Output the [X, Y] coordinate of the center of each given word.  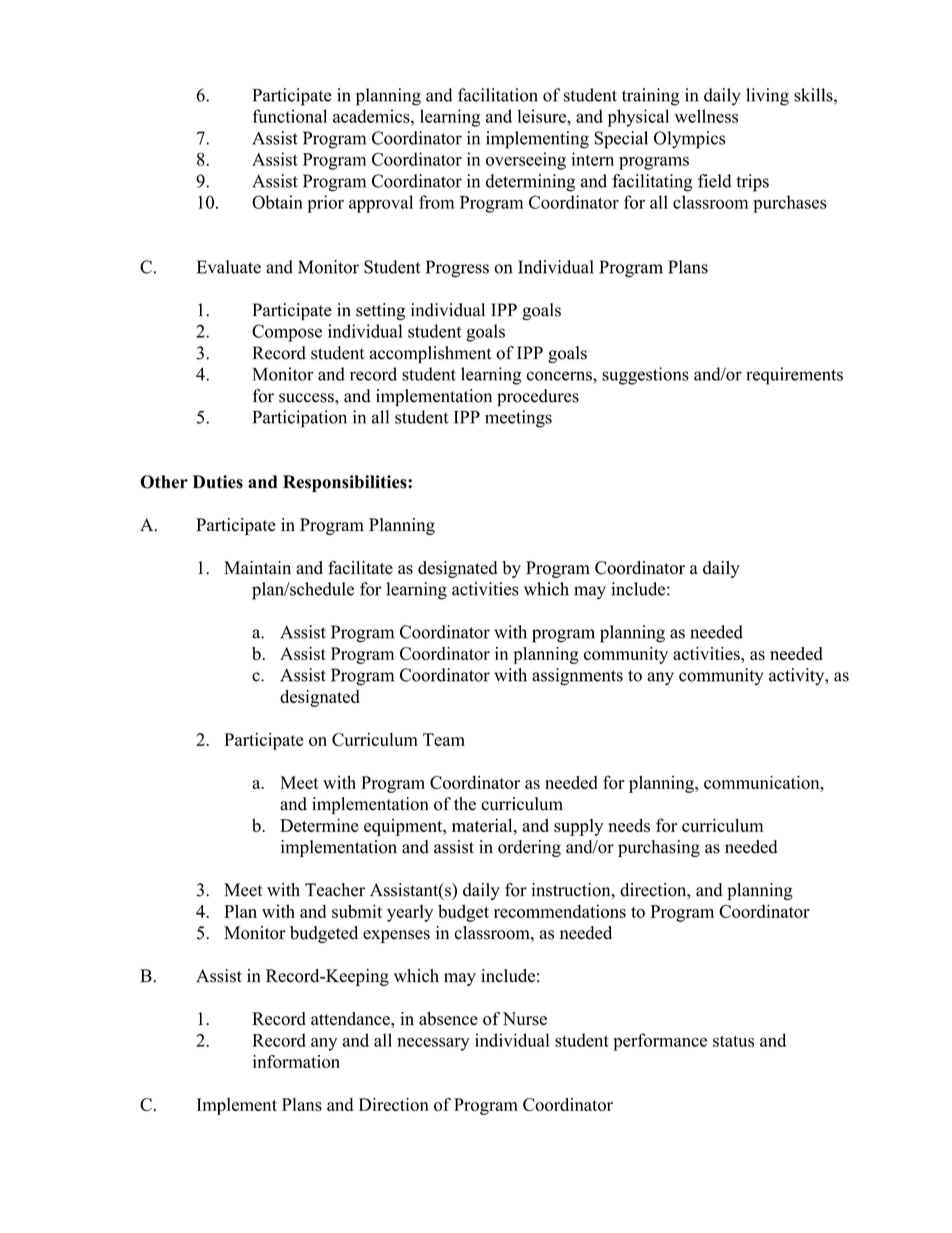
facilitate [360, 567]
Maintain [257, 567]
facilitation [498, 95]
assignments [577, 677]
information [296, 1061]
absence [448, 1019]
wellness [706, 116]
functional [290, 116]
